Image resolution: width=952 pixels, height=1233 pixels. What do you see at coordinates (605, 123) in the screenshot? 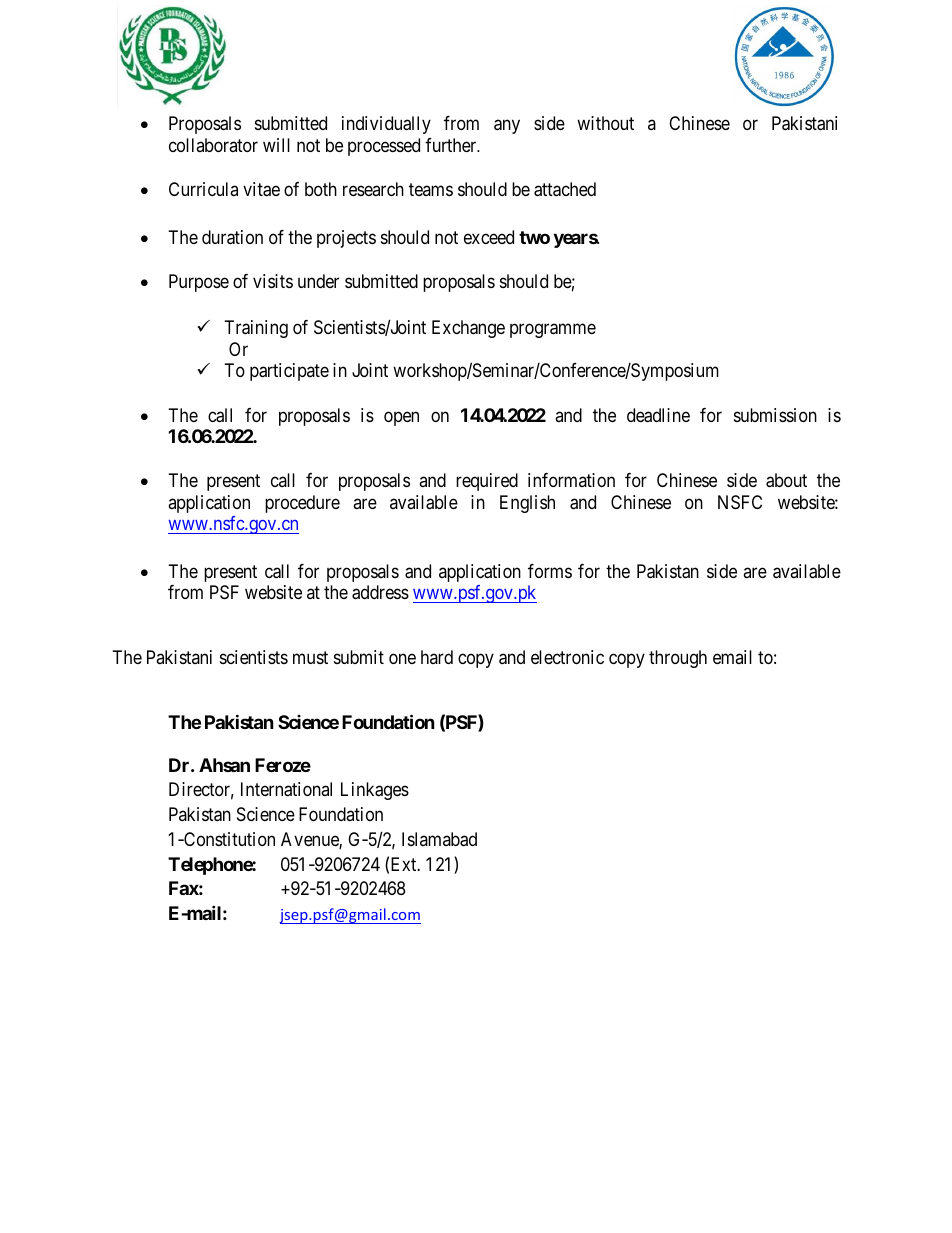
I see `without` at bounding box center [605, 123].
